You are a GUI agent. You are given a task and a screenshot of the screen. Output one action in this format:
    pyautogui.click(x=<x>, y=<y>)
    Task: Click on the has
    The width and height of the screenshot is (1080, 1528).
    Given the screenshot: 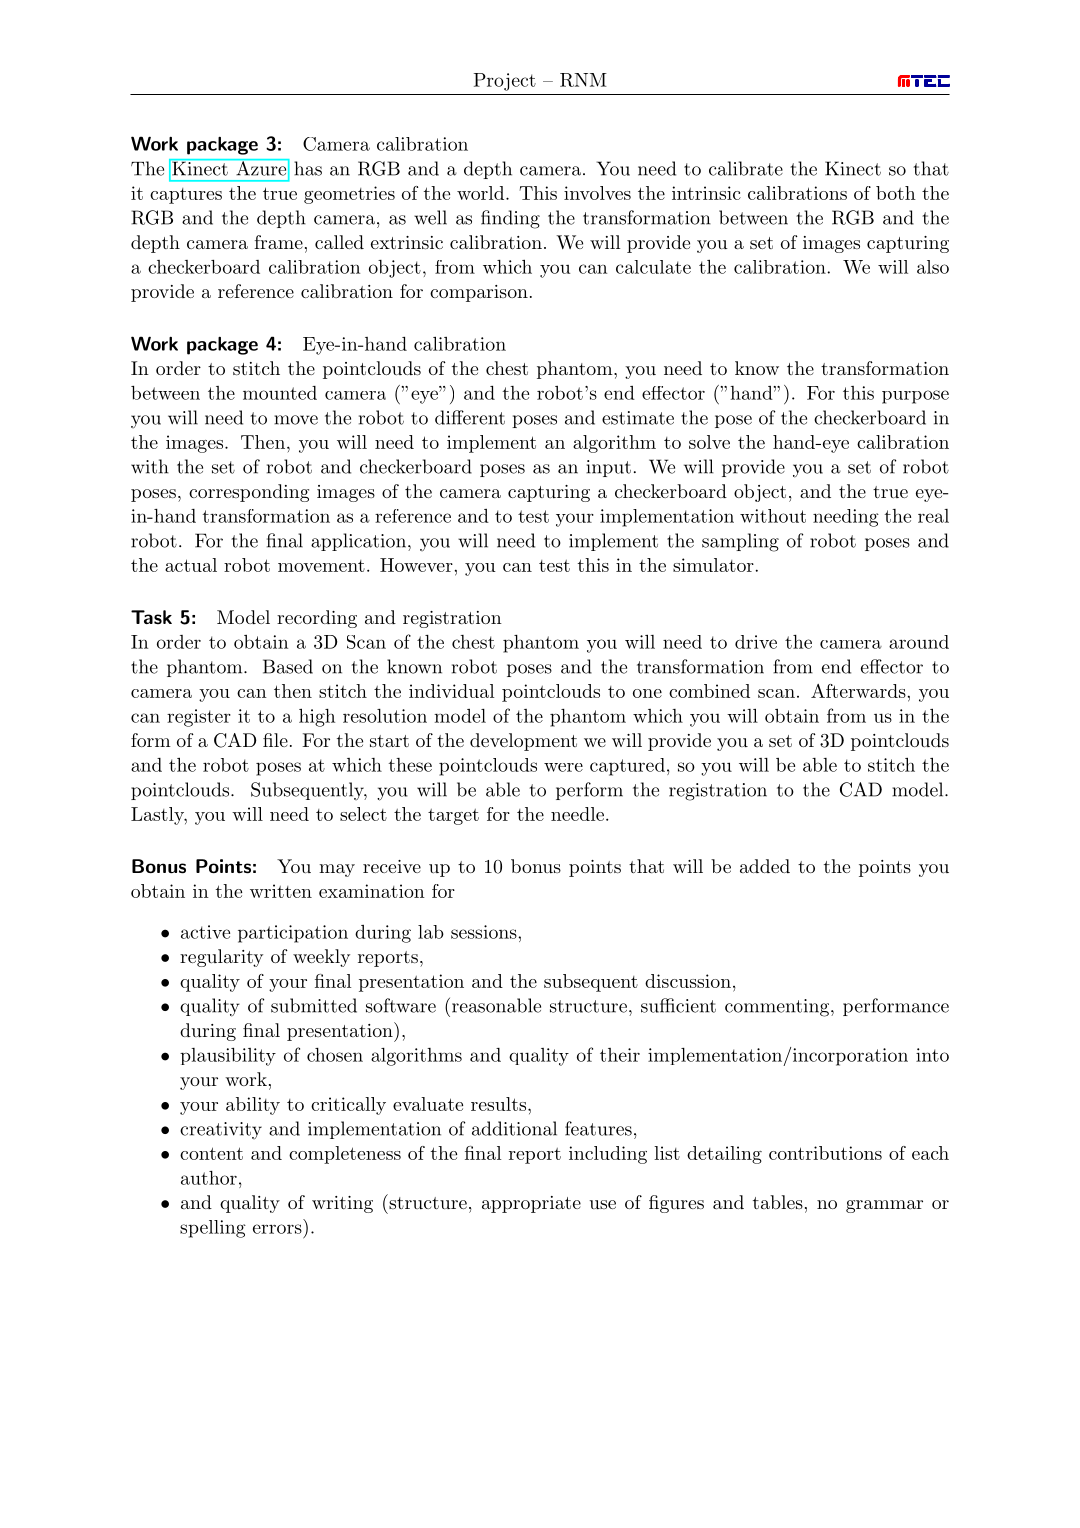 What is the action you would take?
    pyautogui.click(x=308, y=168)
